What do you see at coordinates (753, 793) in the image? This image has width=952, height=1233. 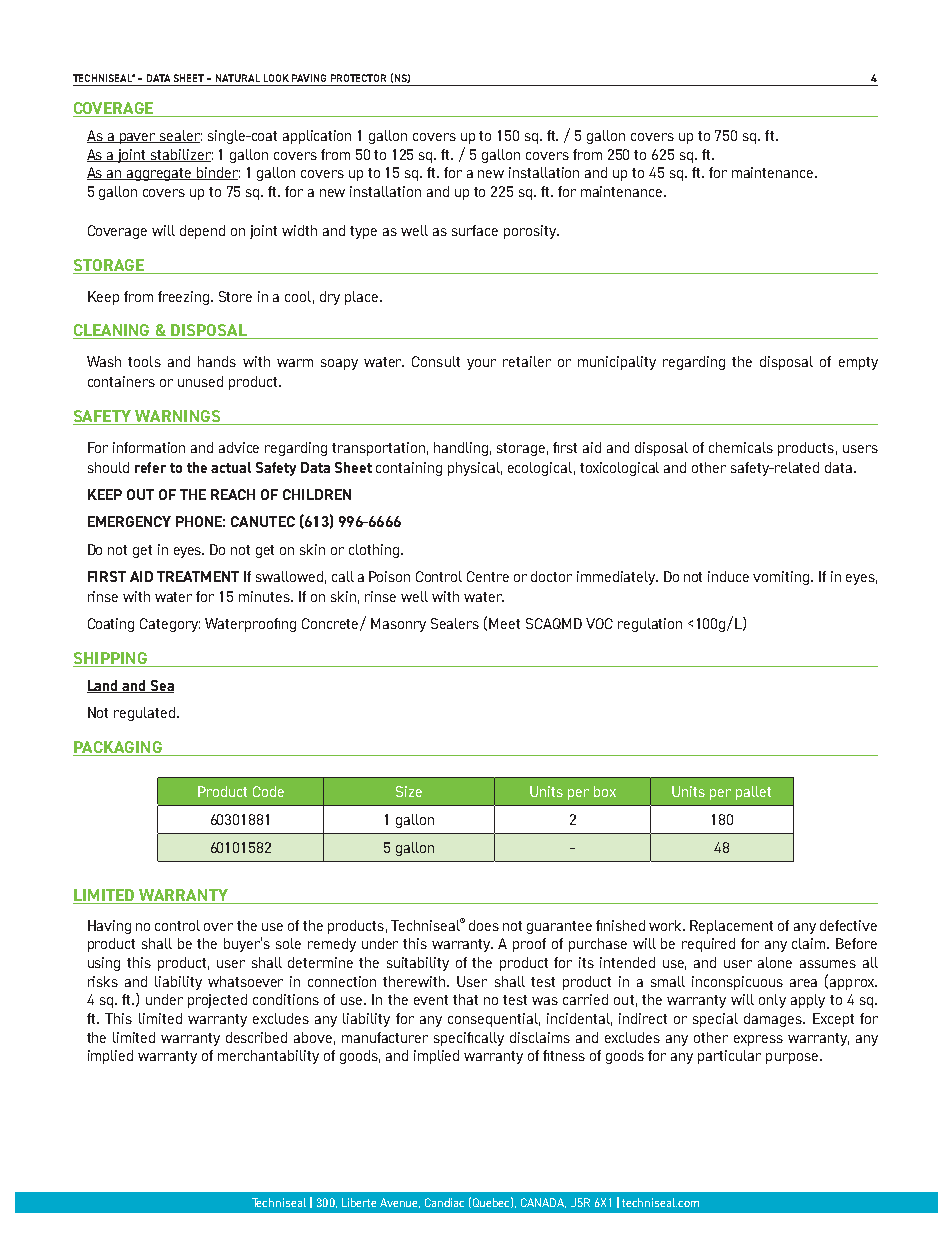 I see `pallet` at bounding box center [753, 793].
